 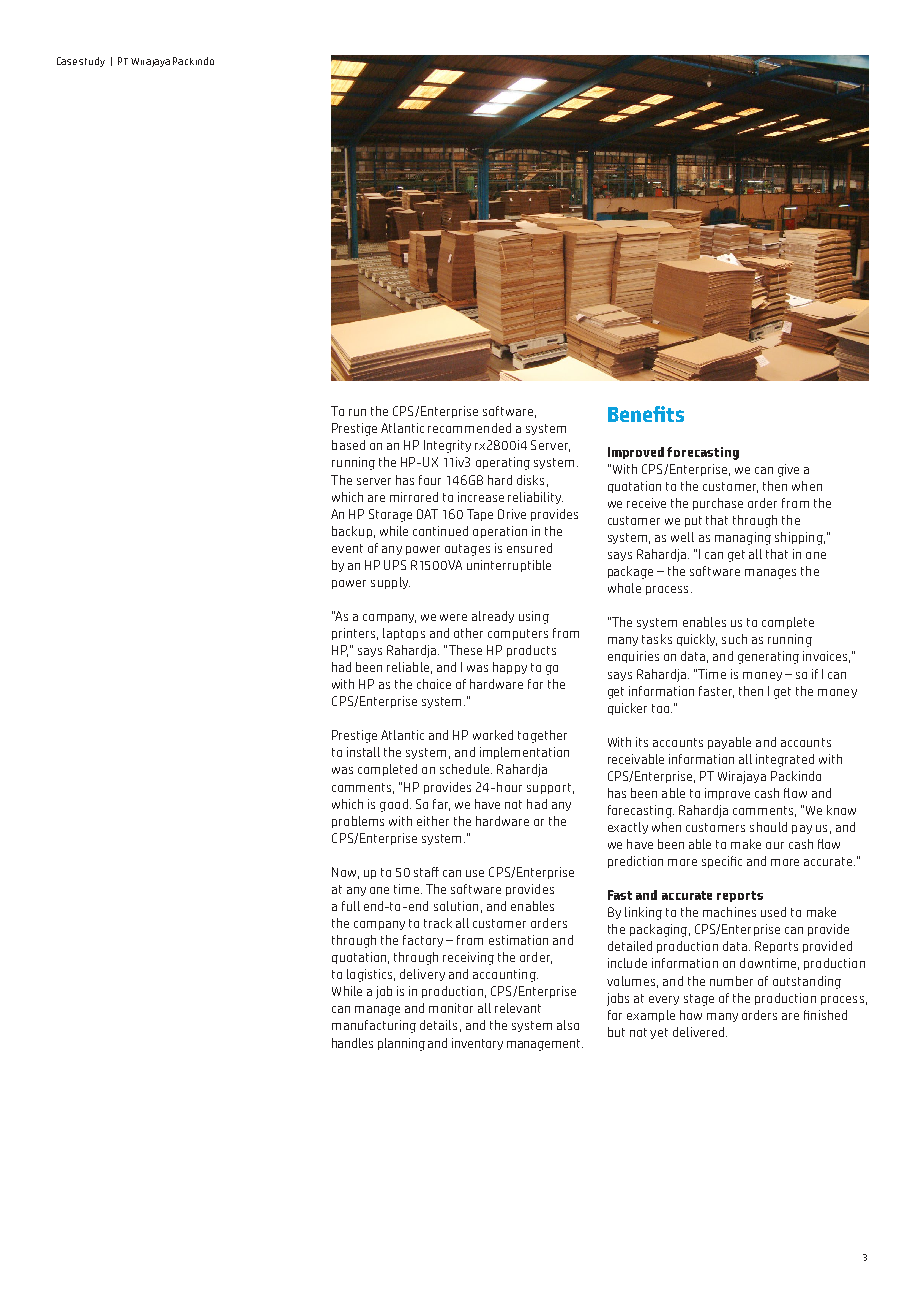 What do you see at coordinates (67, 61) in the page?
I see `Case` at bounding box center [67, 61].
